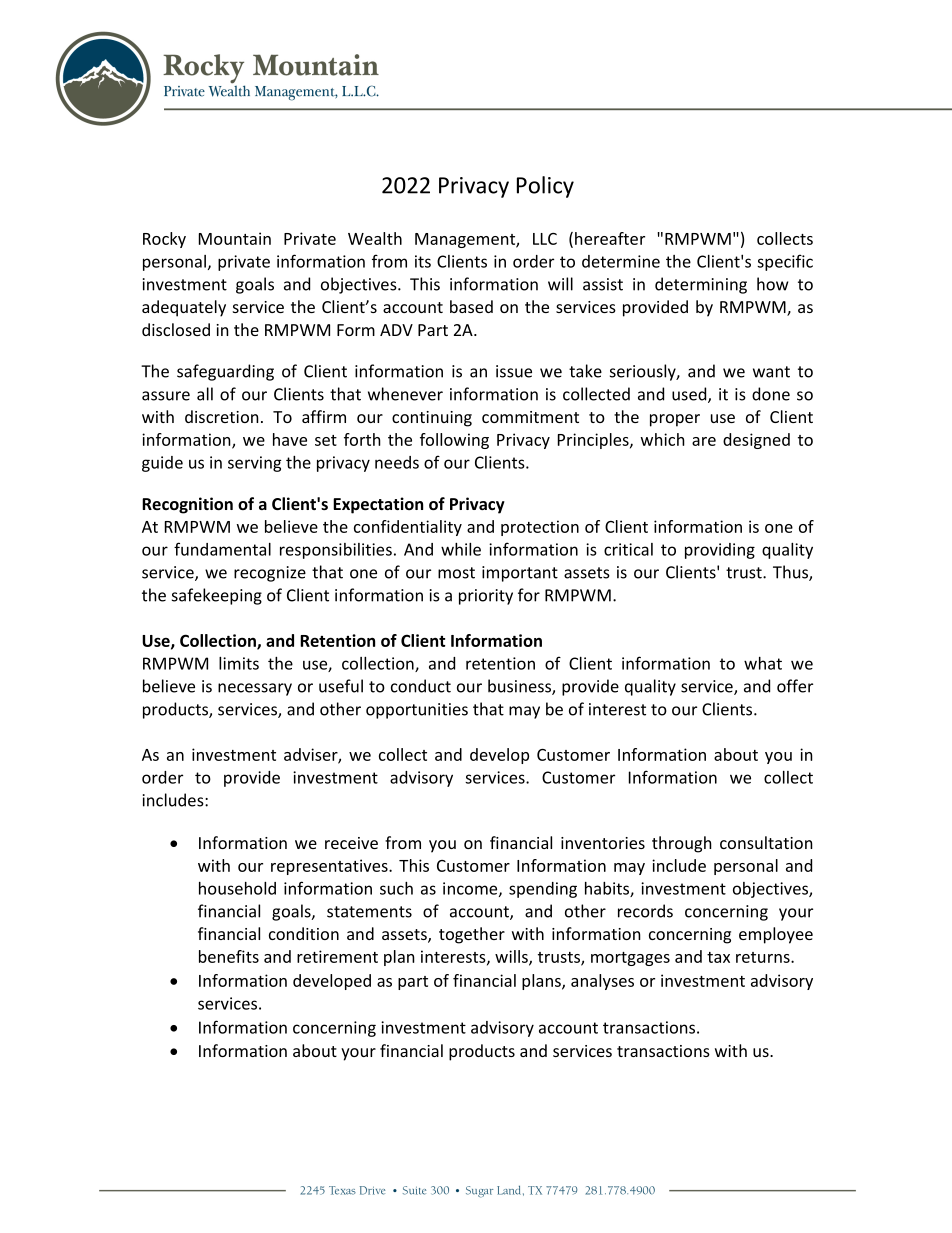  I want to click on all, so click(205, 394).
